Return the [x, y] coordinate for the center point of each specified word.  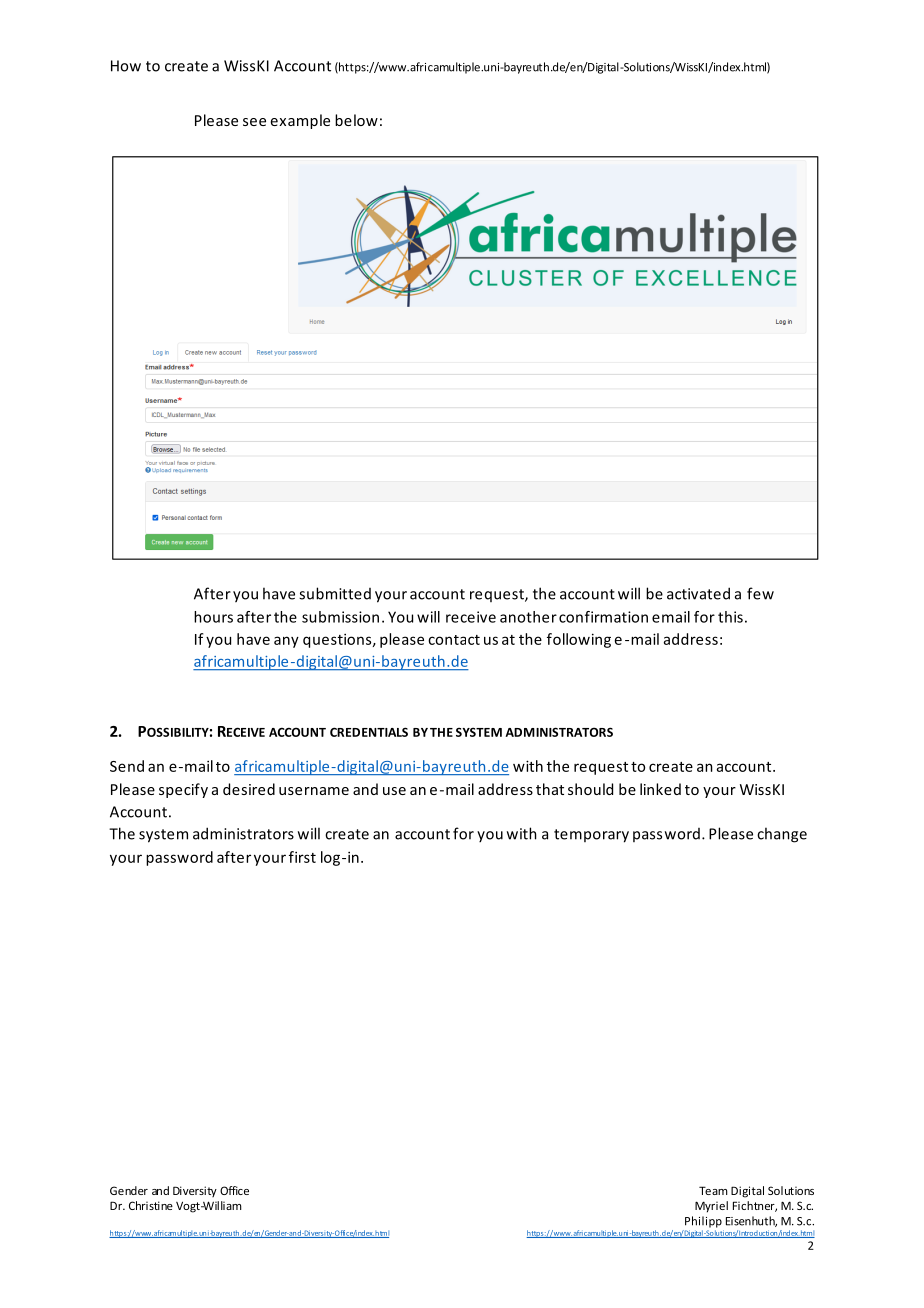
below [356, 120]
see [254, 122]
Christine [151, 1205]
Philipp [703, 1222]
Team [713, 1190]
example [300, 121]
